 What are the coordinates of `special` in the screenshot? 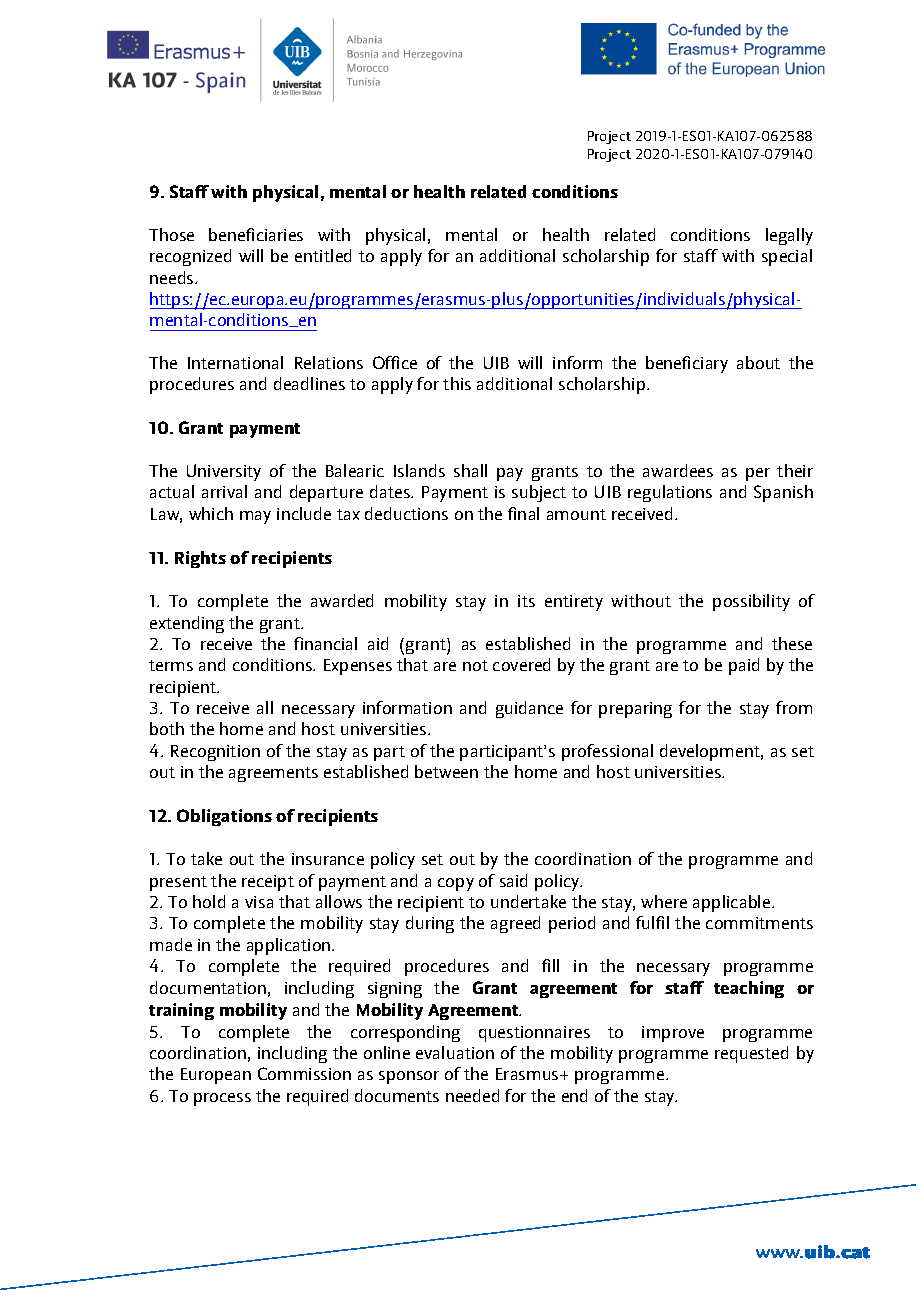 It's located at (787, 257).
